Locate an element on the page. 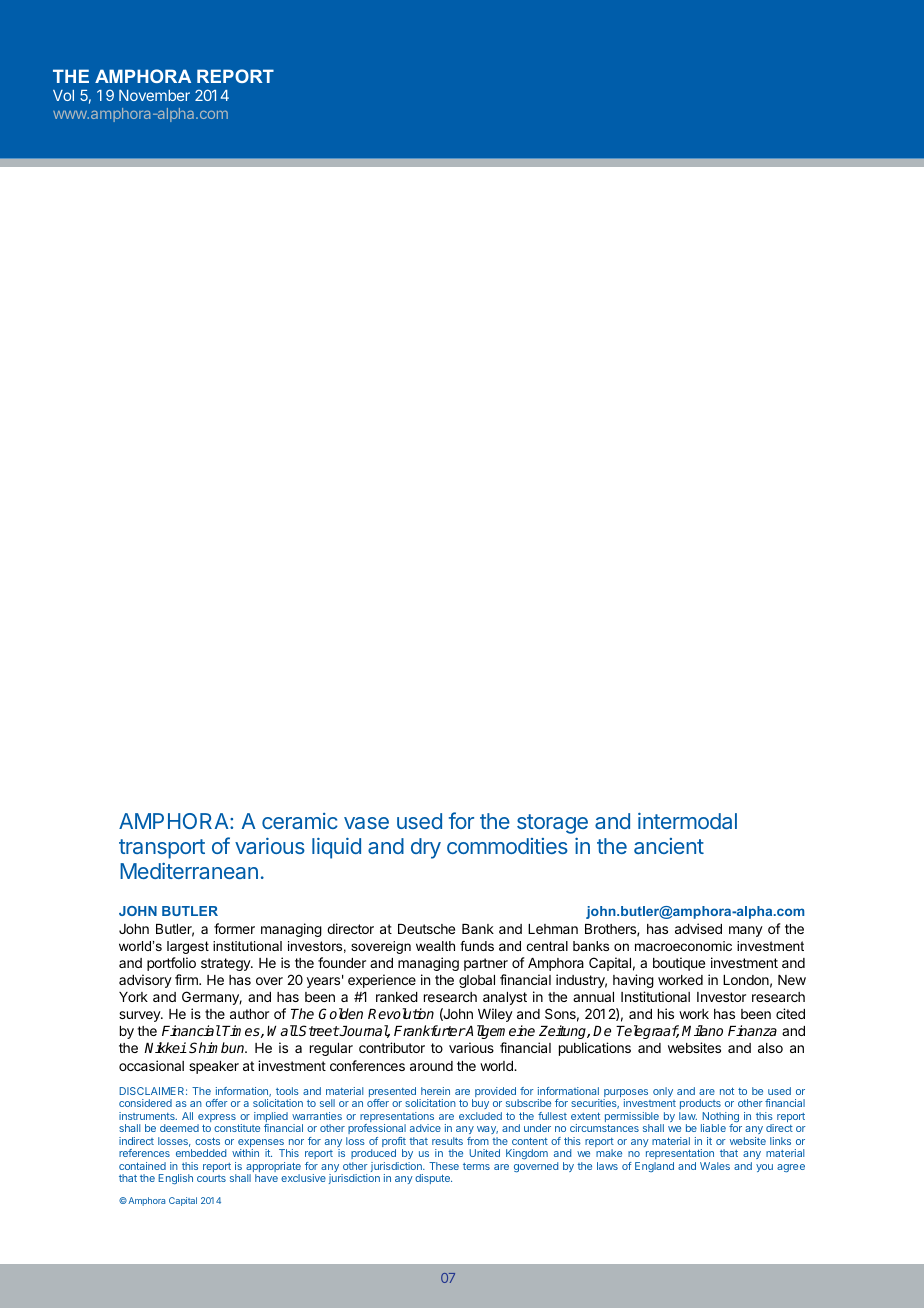 The width and height of the page is (924, 1308). results is located at coordinates (447, 1141).
